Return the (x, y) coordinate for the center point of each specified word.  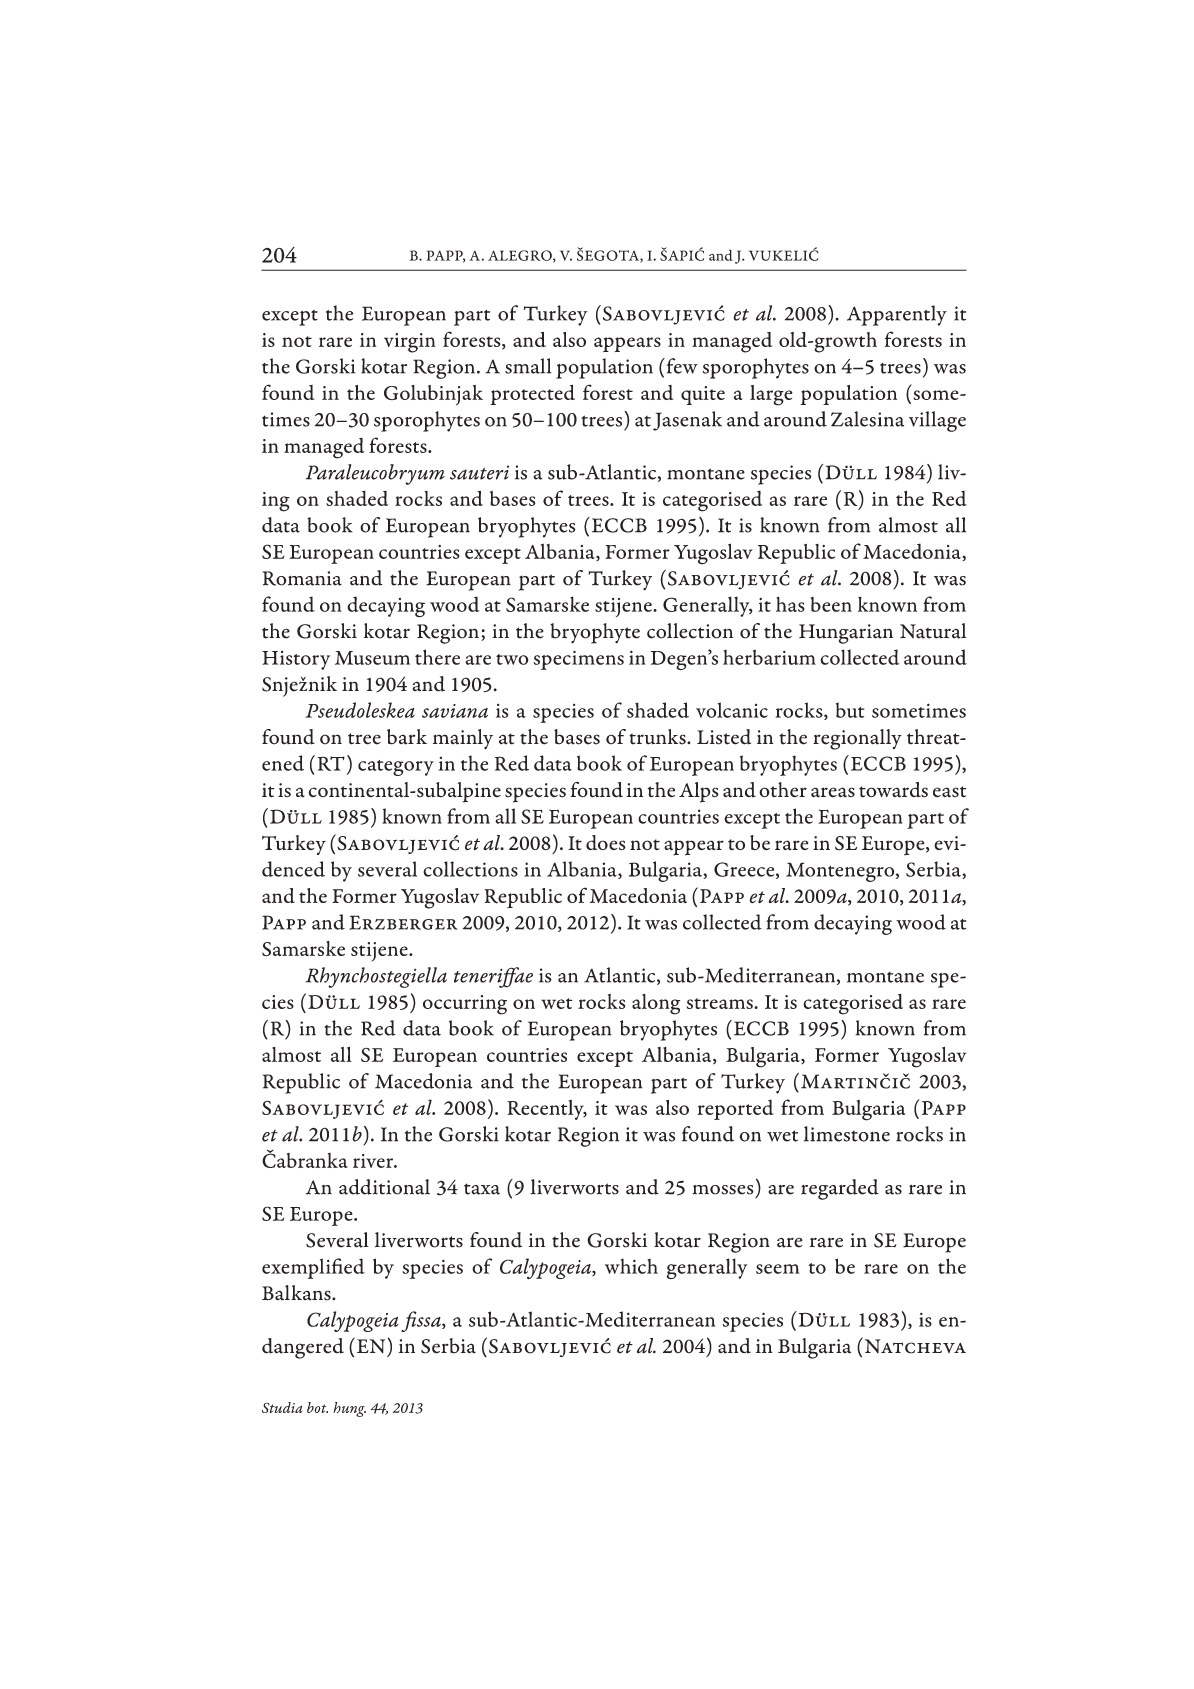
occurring (465, 1005)
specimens (579, 660)
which (631, 1266)
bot (317, 1407)
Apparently (897, 315)
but (850, 710)
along (656, 1004)
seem (778, 1269)
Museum (372, 658)
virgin (410, 343)
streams (721, 1003)
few (681, 366)
